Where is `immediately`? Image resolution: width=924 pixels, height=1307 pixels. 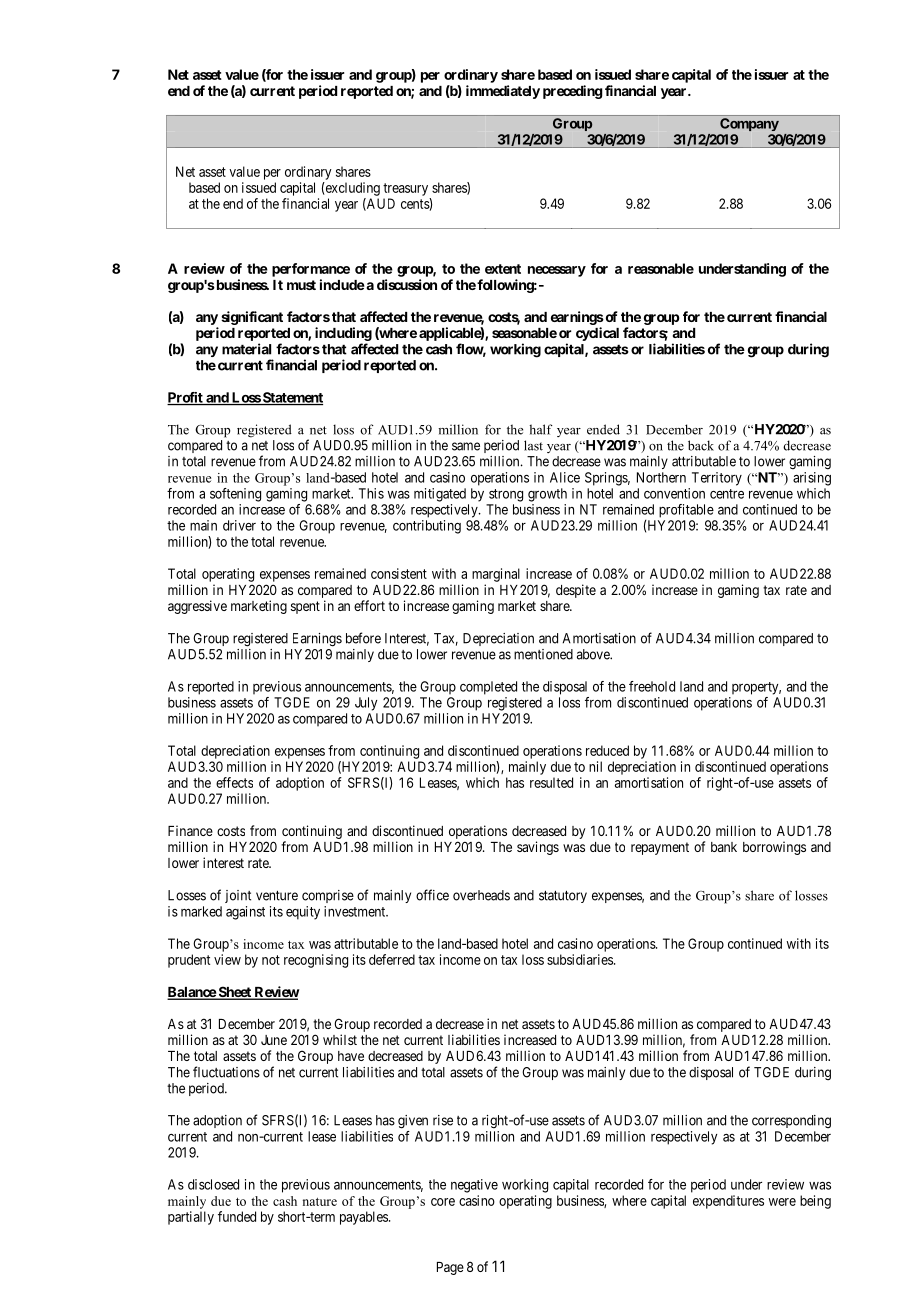
immediately is located at coordinates (503, 92).
